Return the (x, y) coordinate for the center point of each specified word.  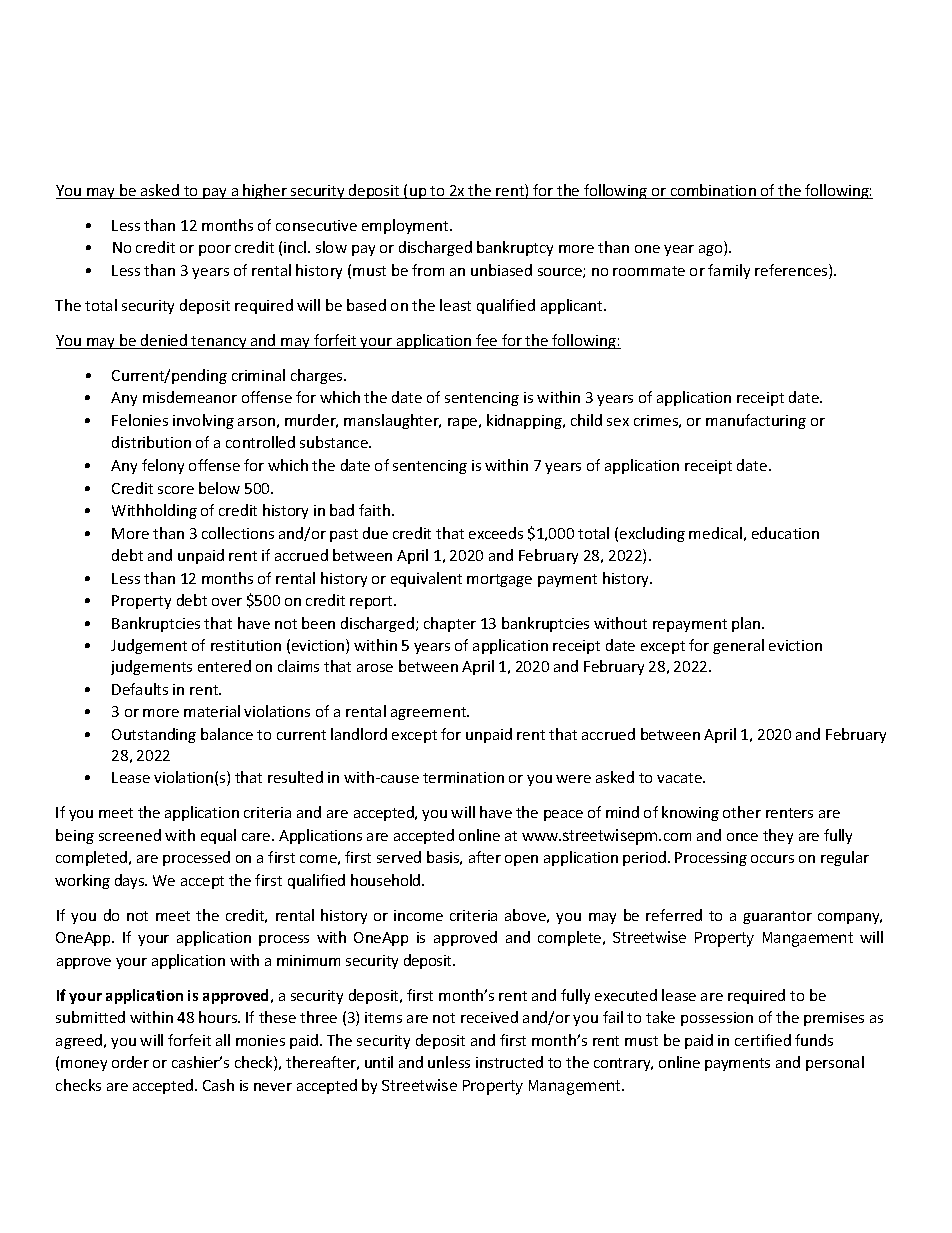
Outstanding (154, 735)
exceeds (496, 533)
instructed (509, 1062)
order (130, 1062)
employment (406, 226)
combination (713, 191)
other (742, 812)
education (785, 533)
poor (215, 250)
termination (463, 777)
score (176, 490)
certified (763, 1040)
